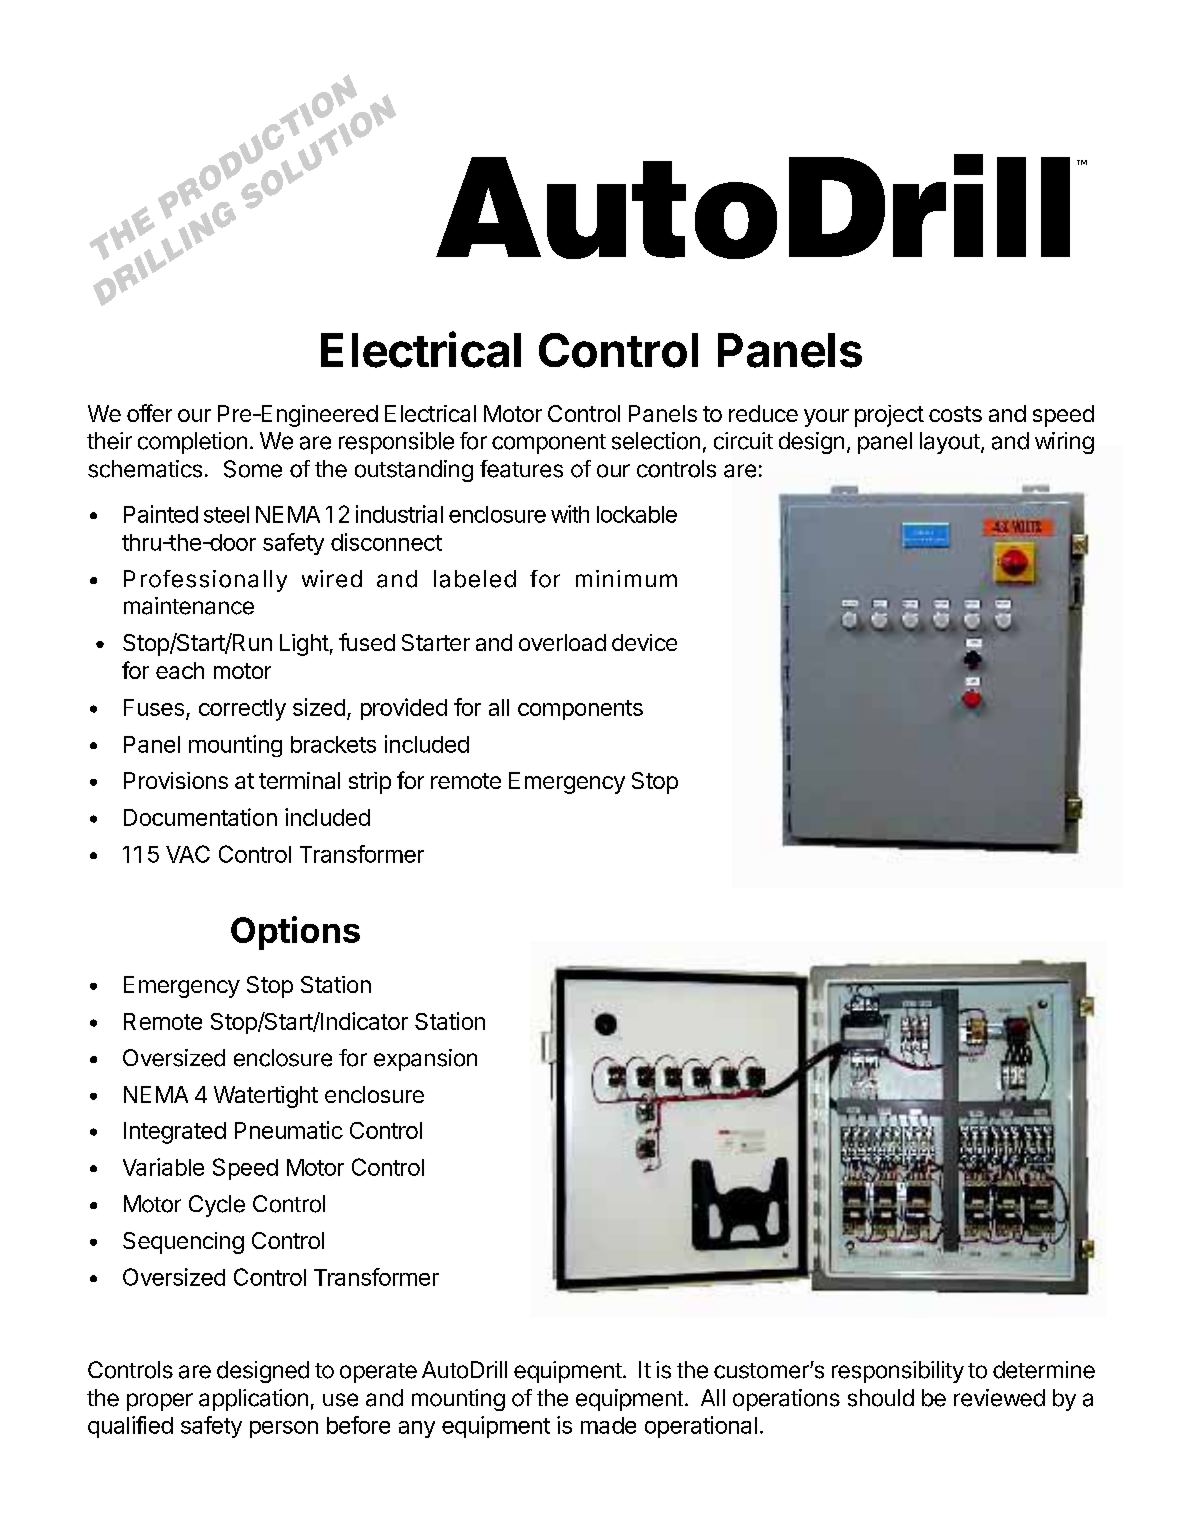 The image size is (1182, 1530). I want to click on layout, so click(950, 443).
